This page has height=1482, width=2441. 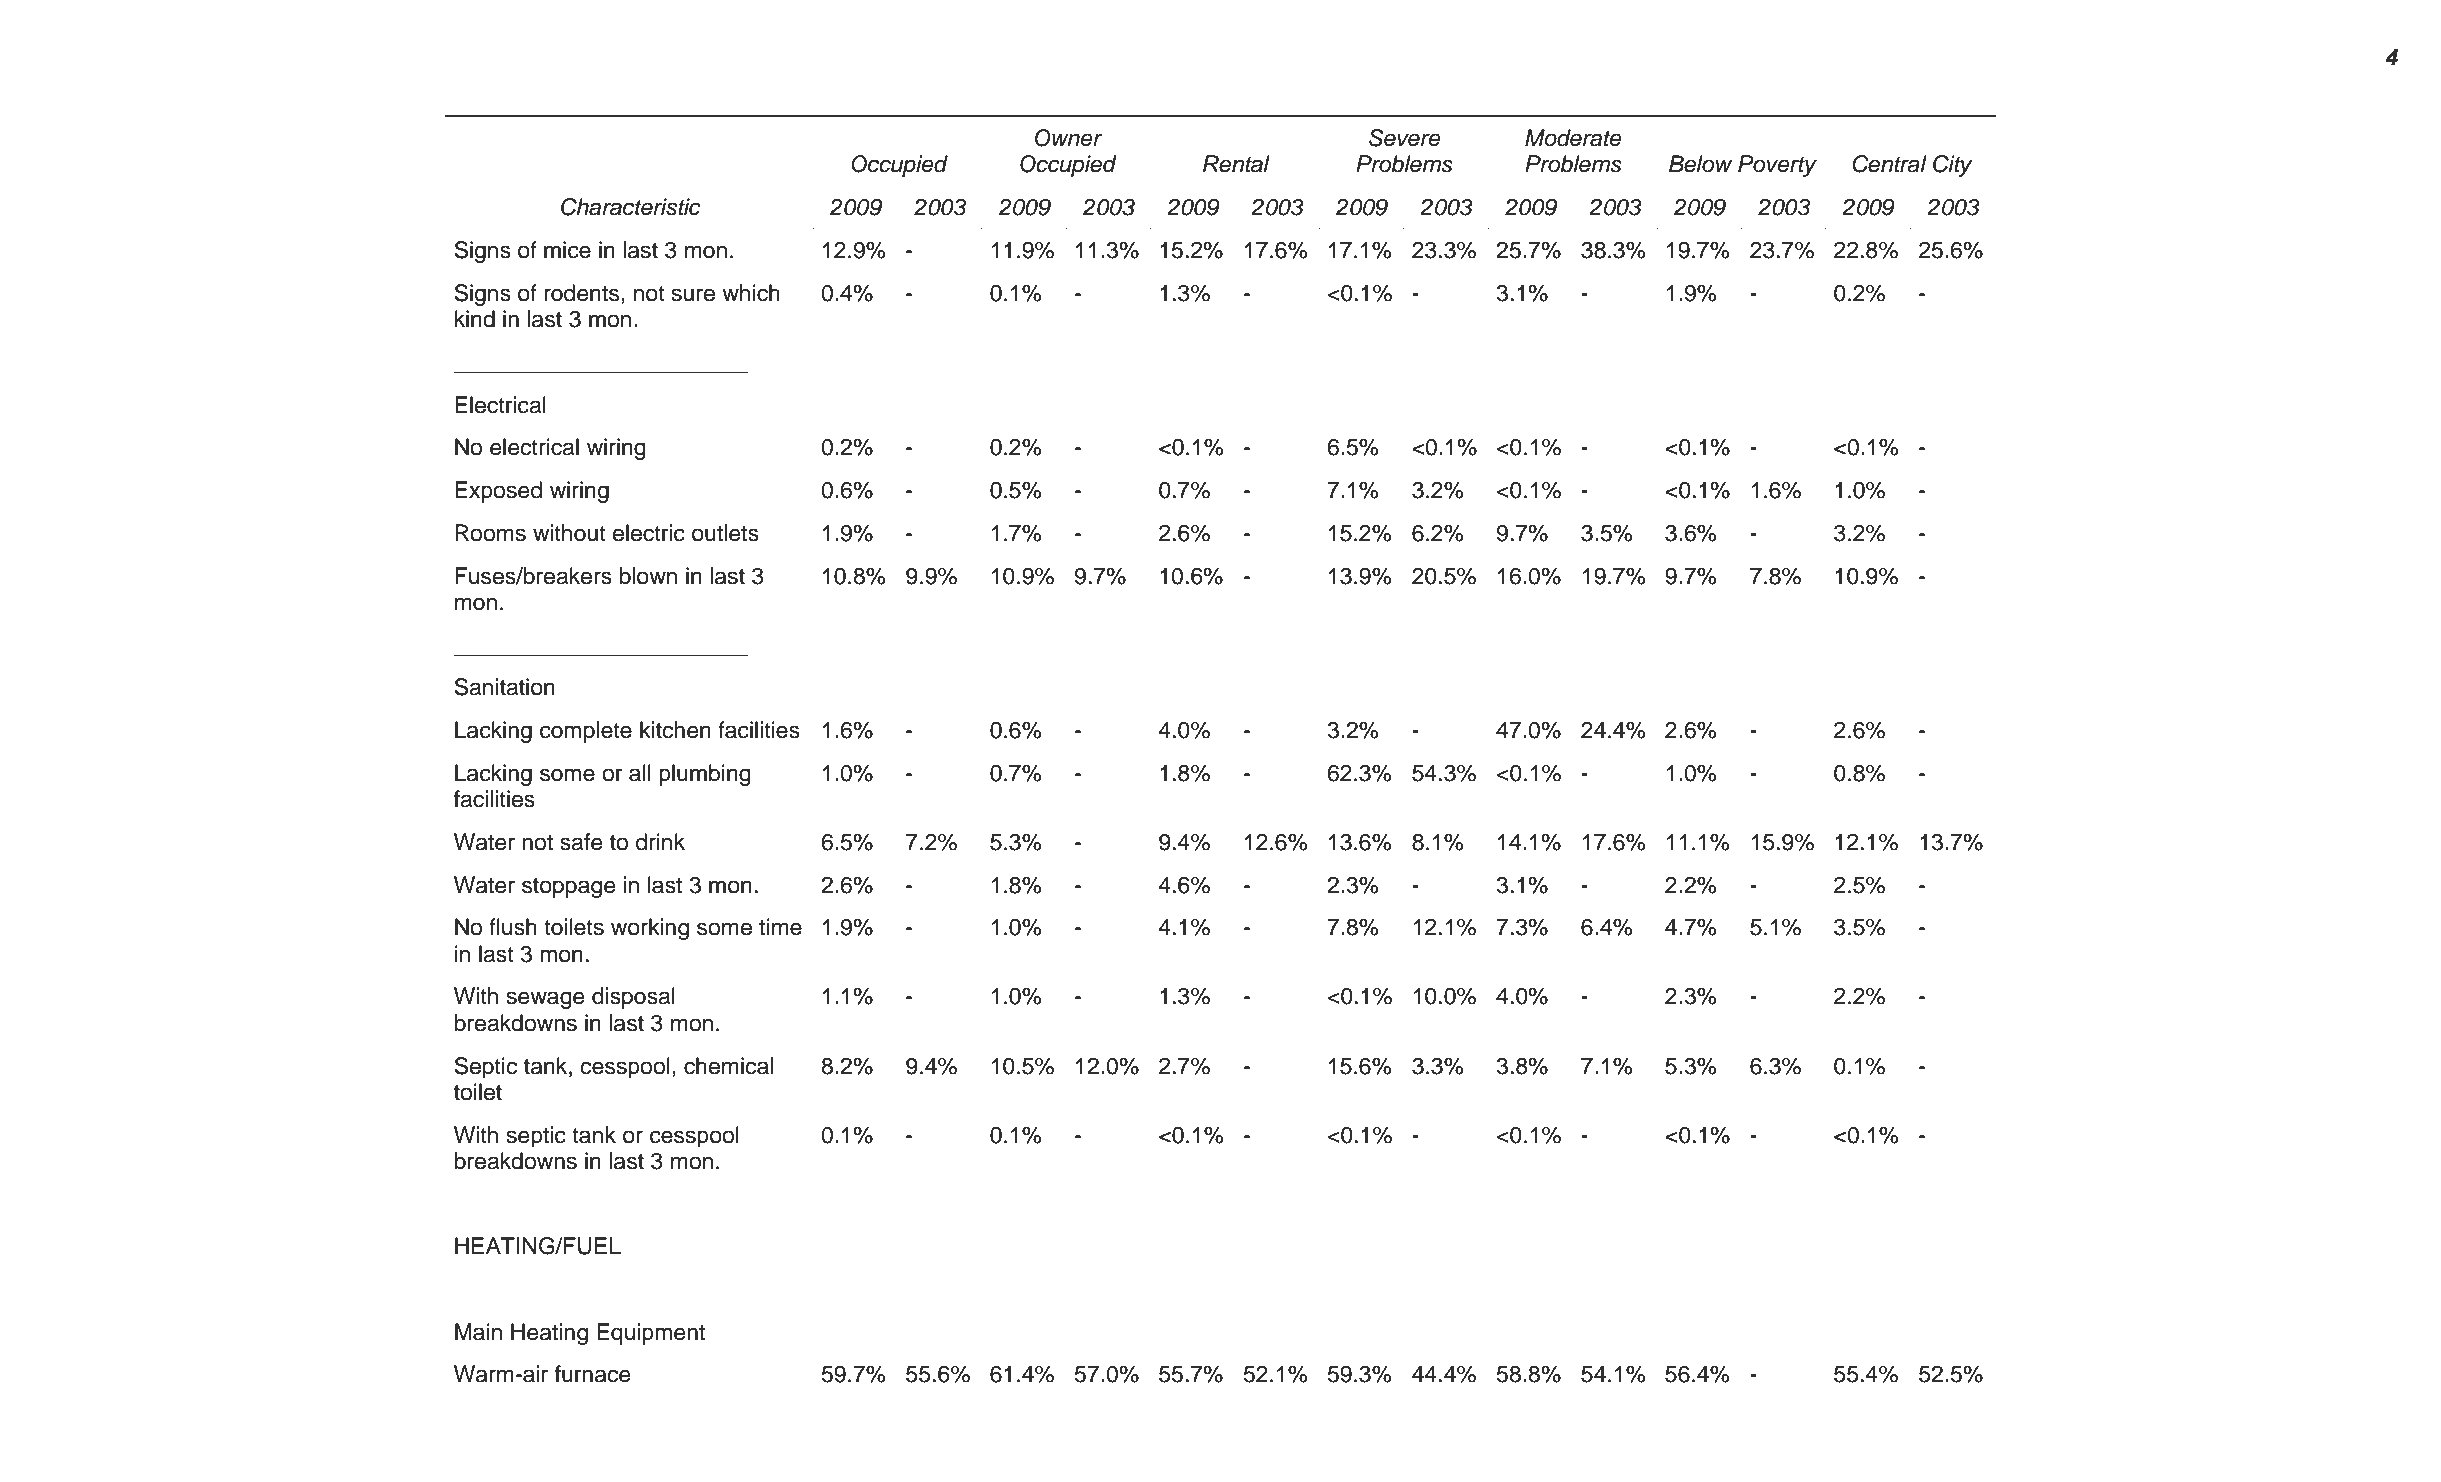 I want to click on outlets, so click(x=725, y=533).
